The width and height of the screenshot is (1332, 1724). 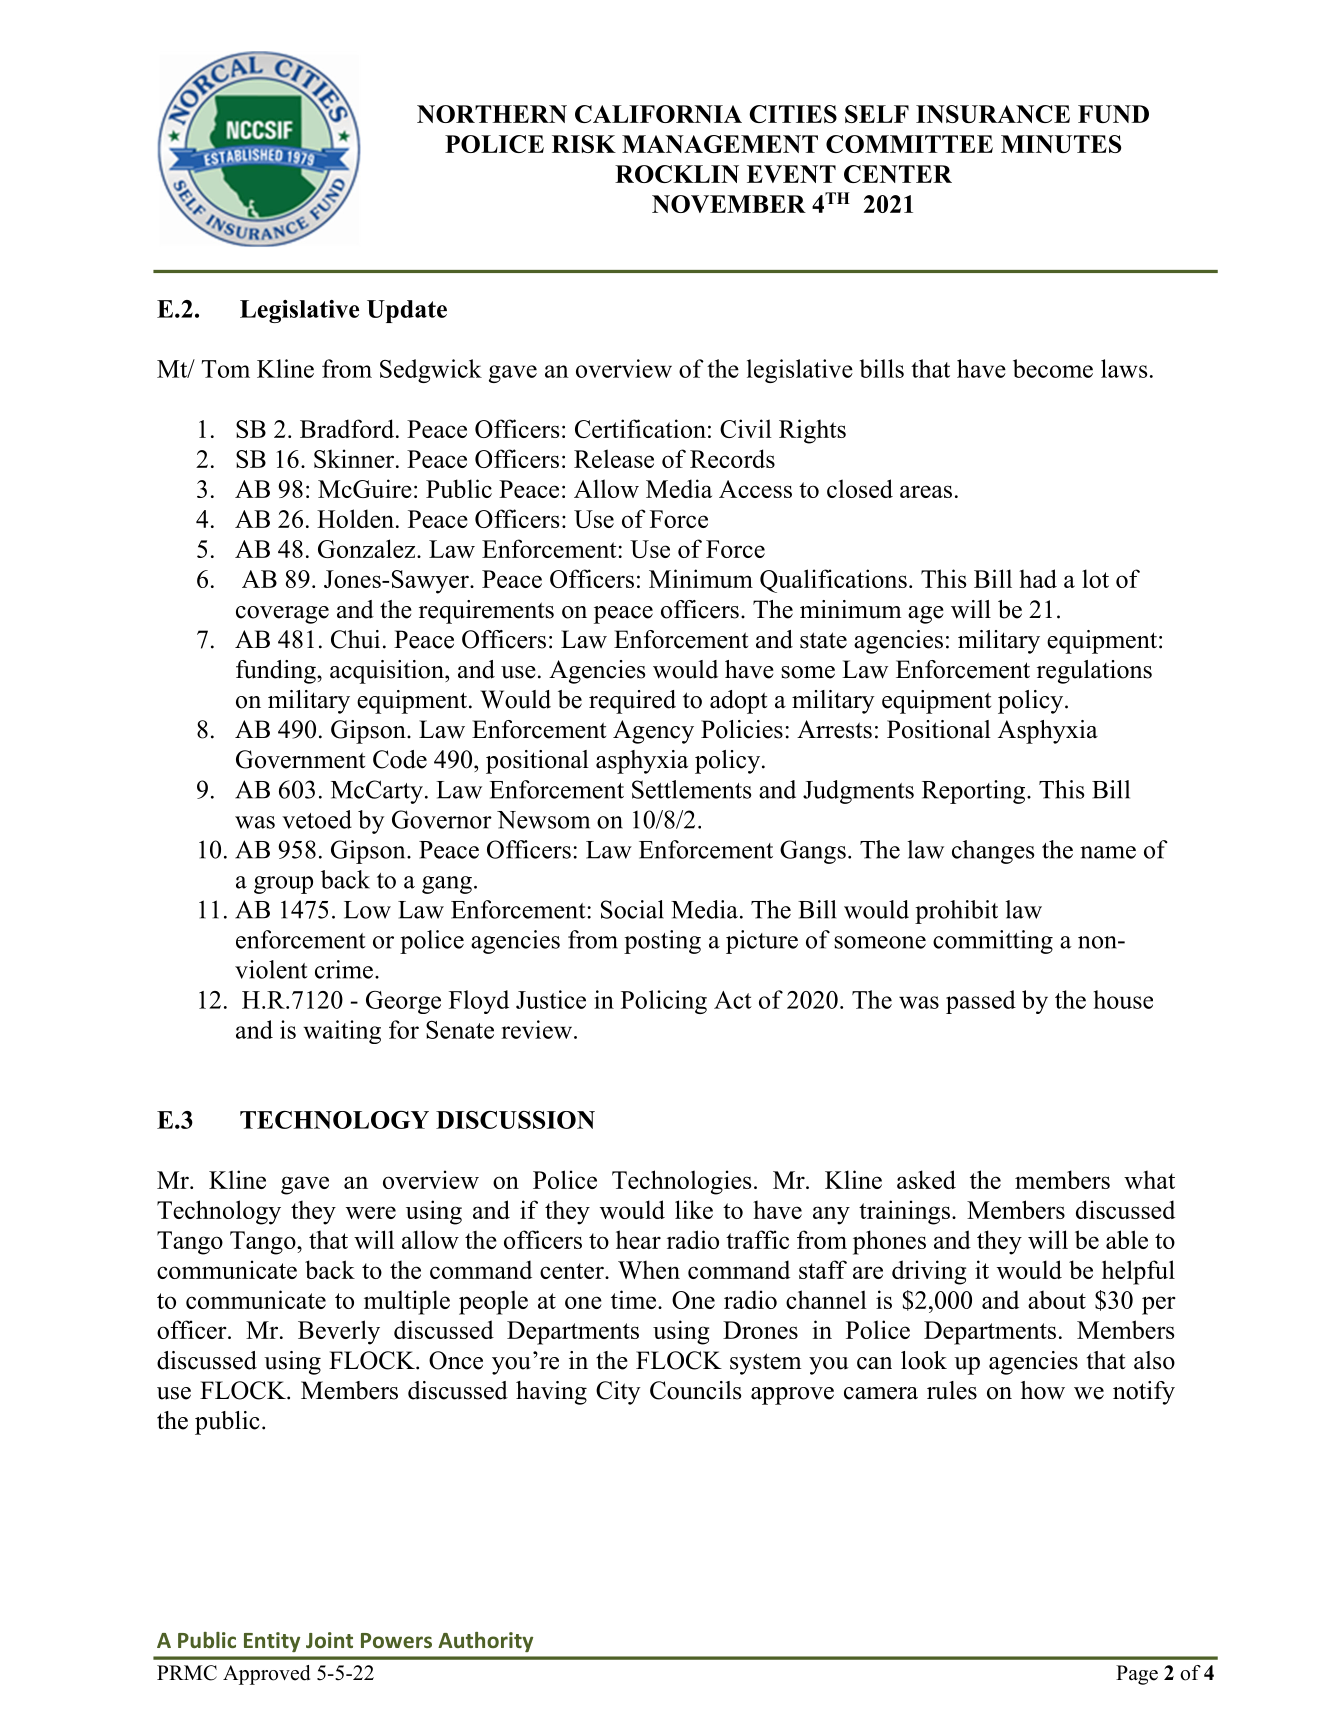 I want to click on regulations, so click(x=1094, y=672).
